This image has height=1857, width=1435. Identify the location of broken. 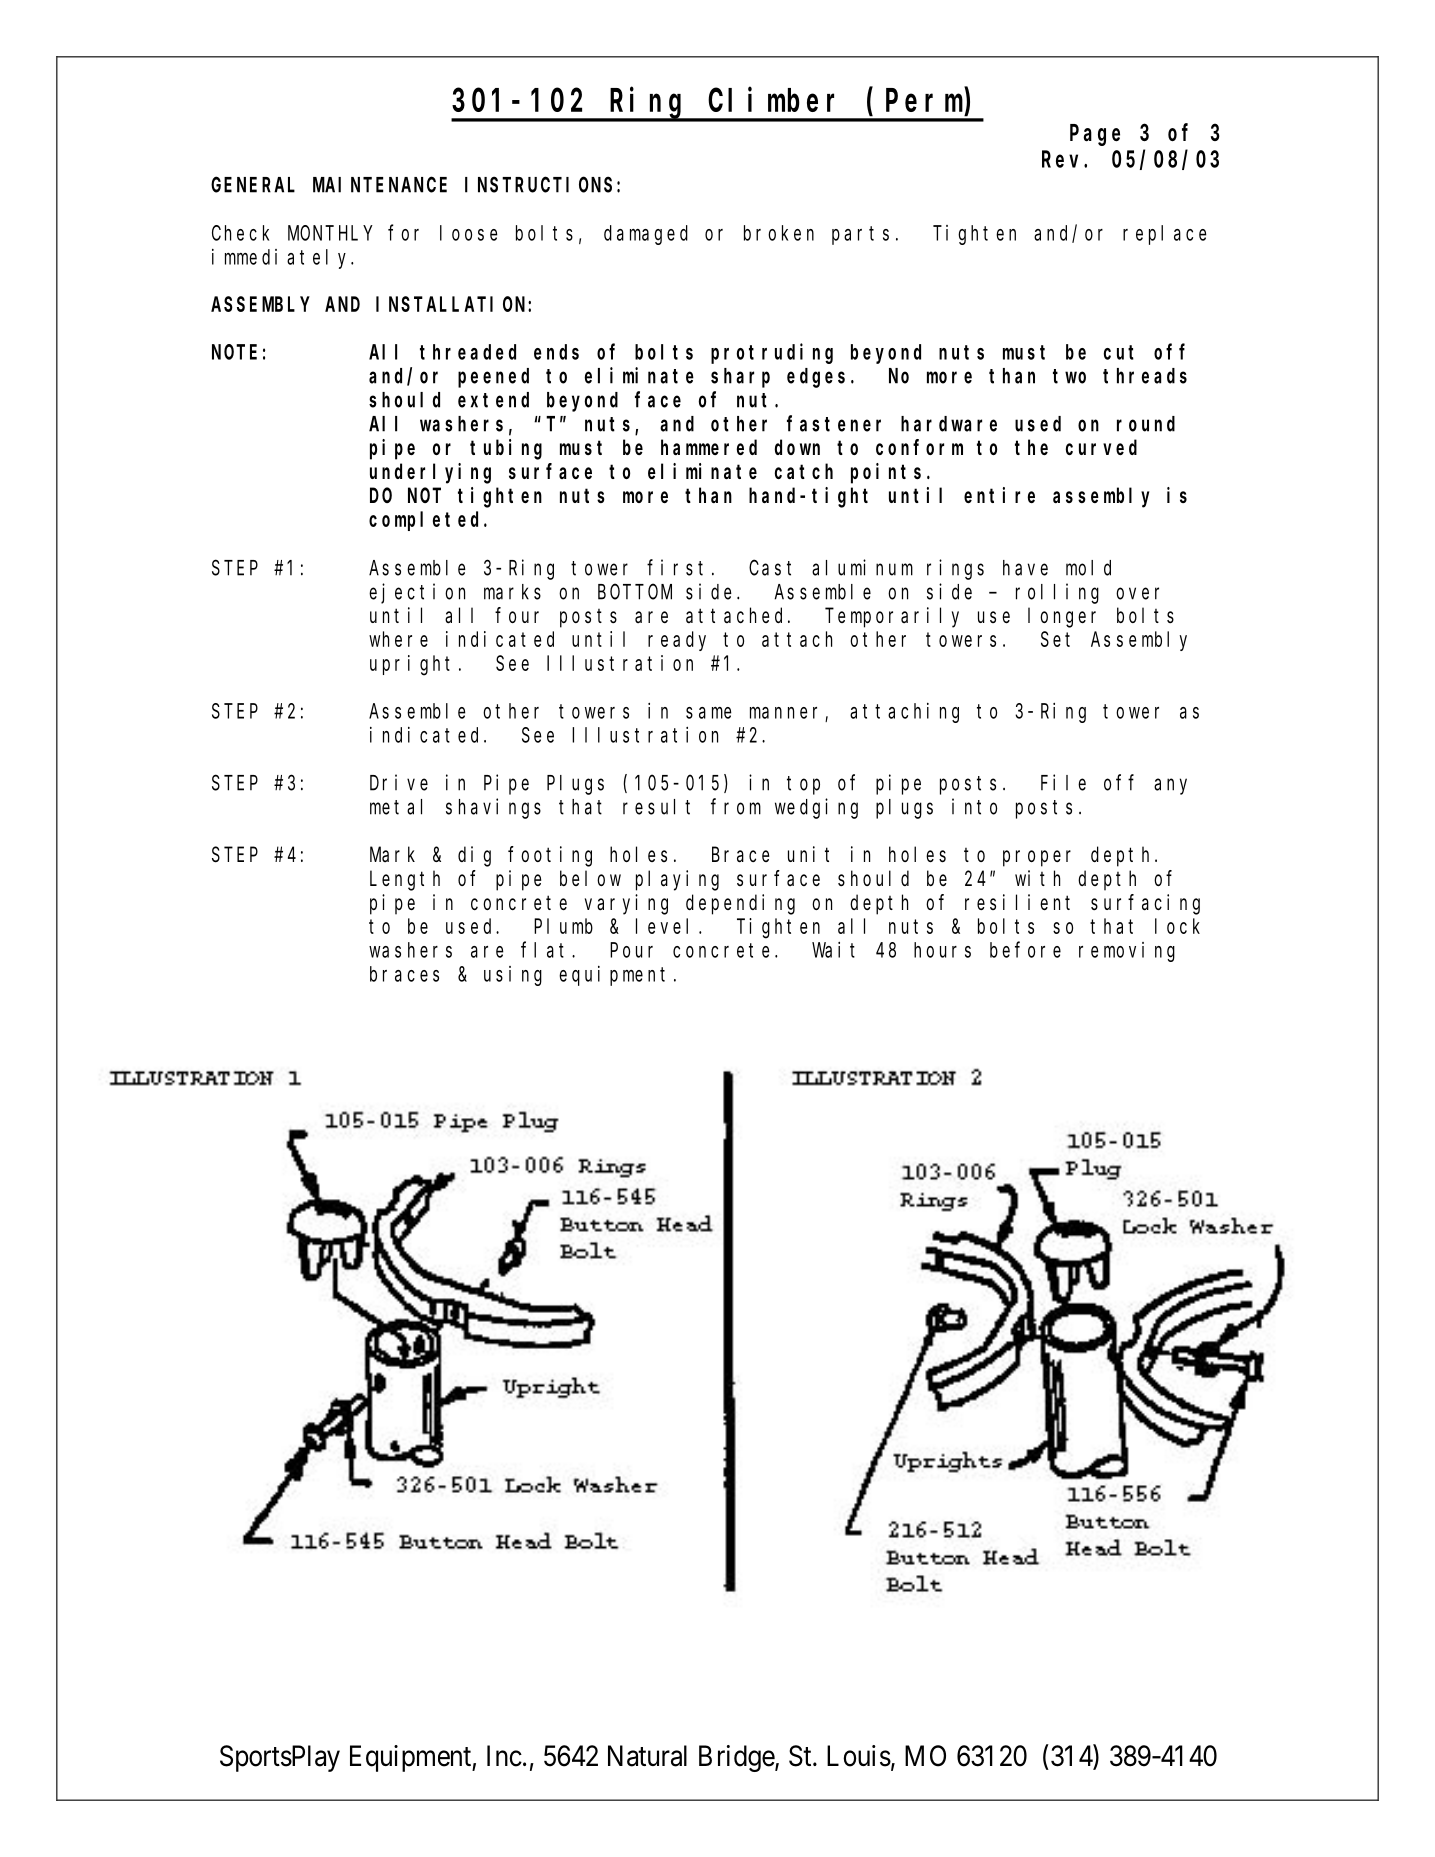
(779, 233).
